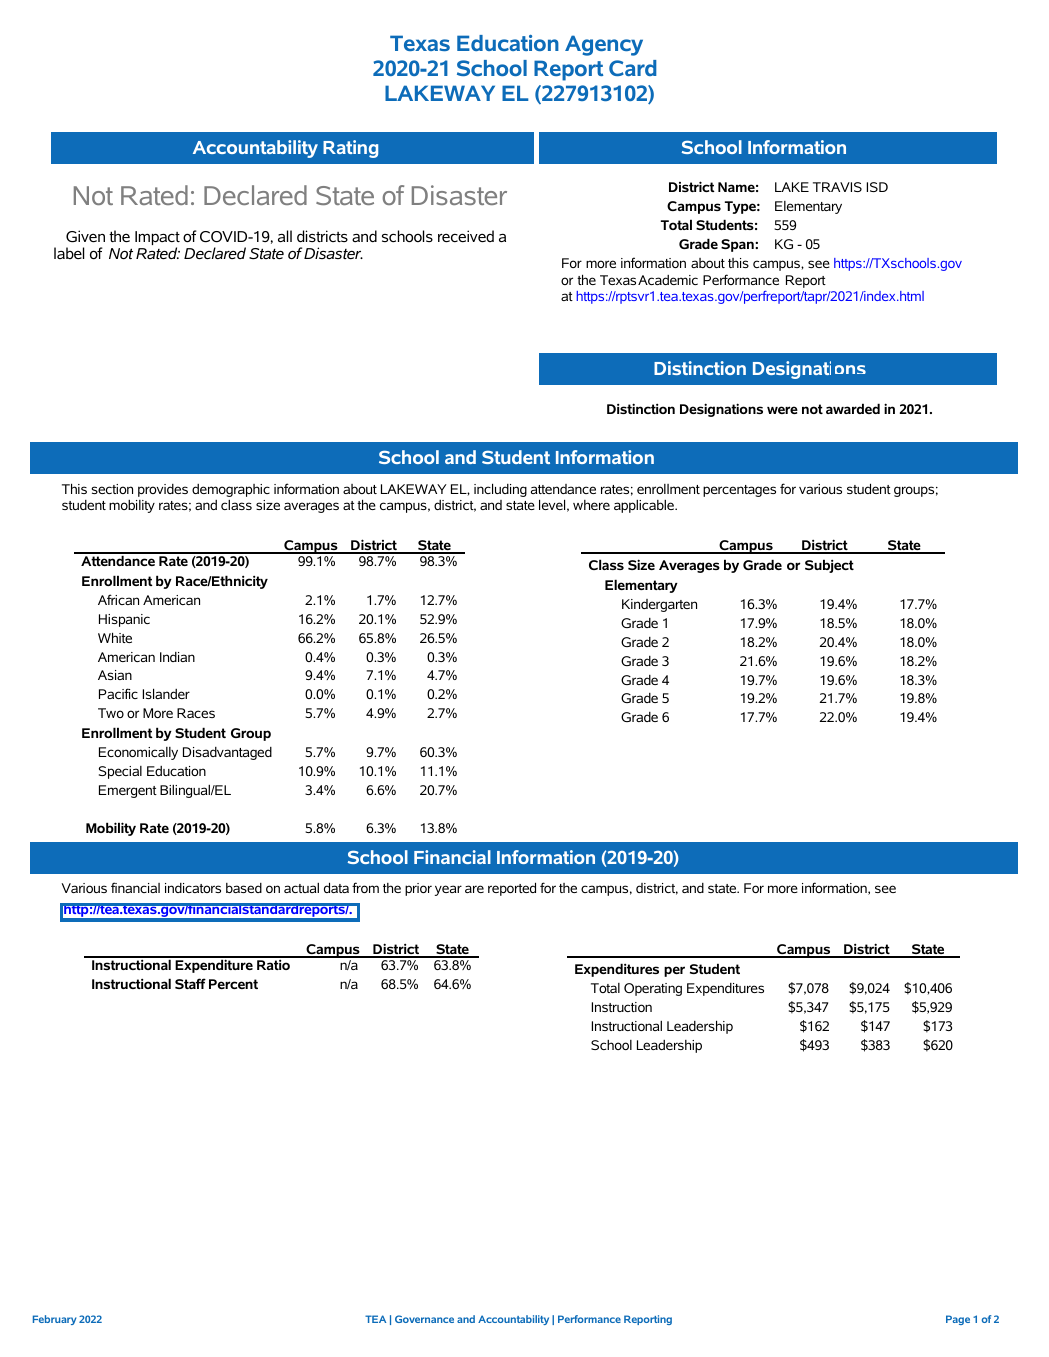 The height and width of the image is (1357, 1049). Describe the element at coordinates (424, 1319) in the image. I see `Governance` at that location.
